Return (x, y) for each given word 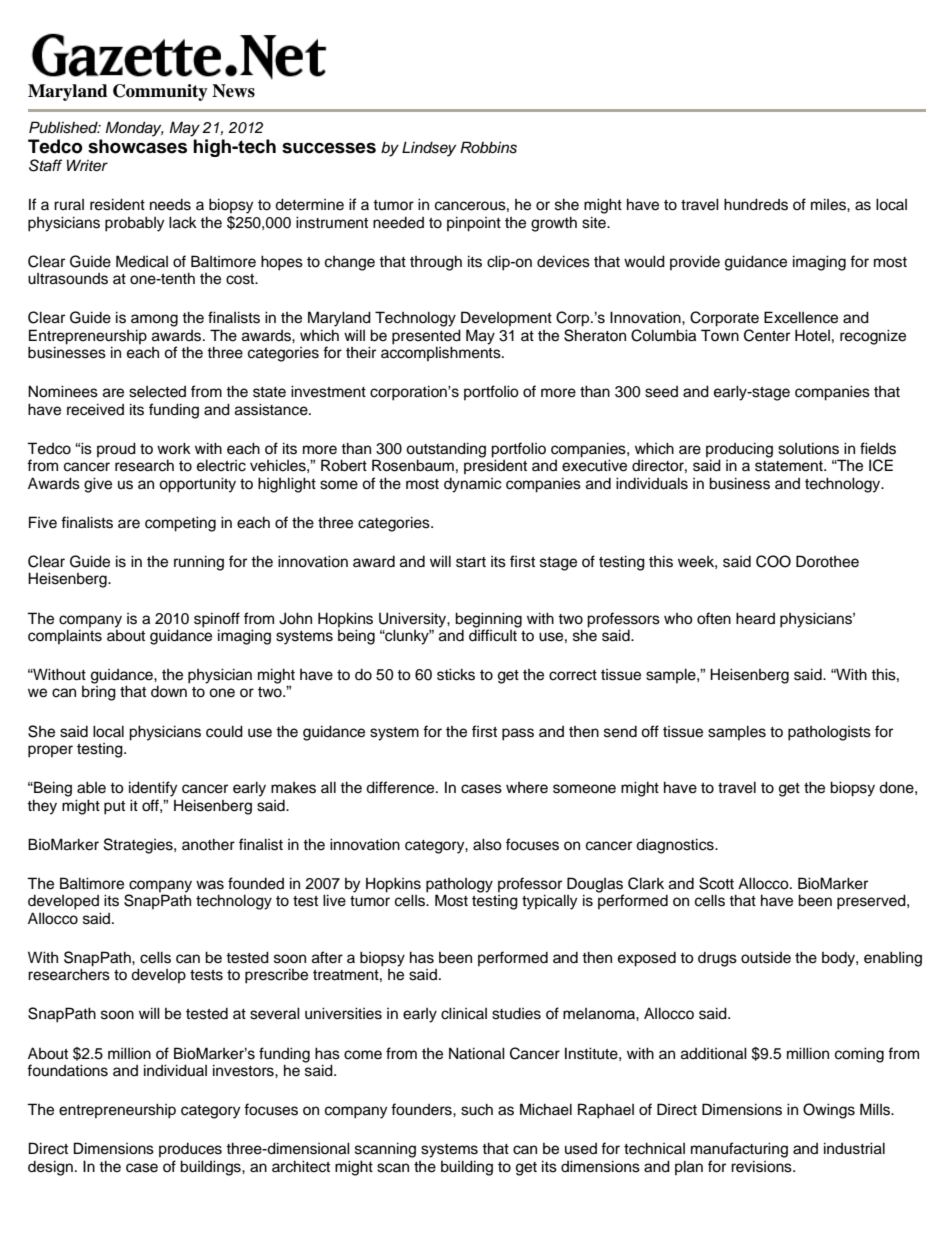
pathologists (829, 733)
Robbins (488, 147)
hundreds (756, 204)
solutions (808, 448)
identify (153, 789)
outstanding (446, 451)
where (527, 788)
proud (116, 449)
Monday (134, 129)
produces (190, 1150)
